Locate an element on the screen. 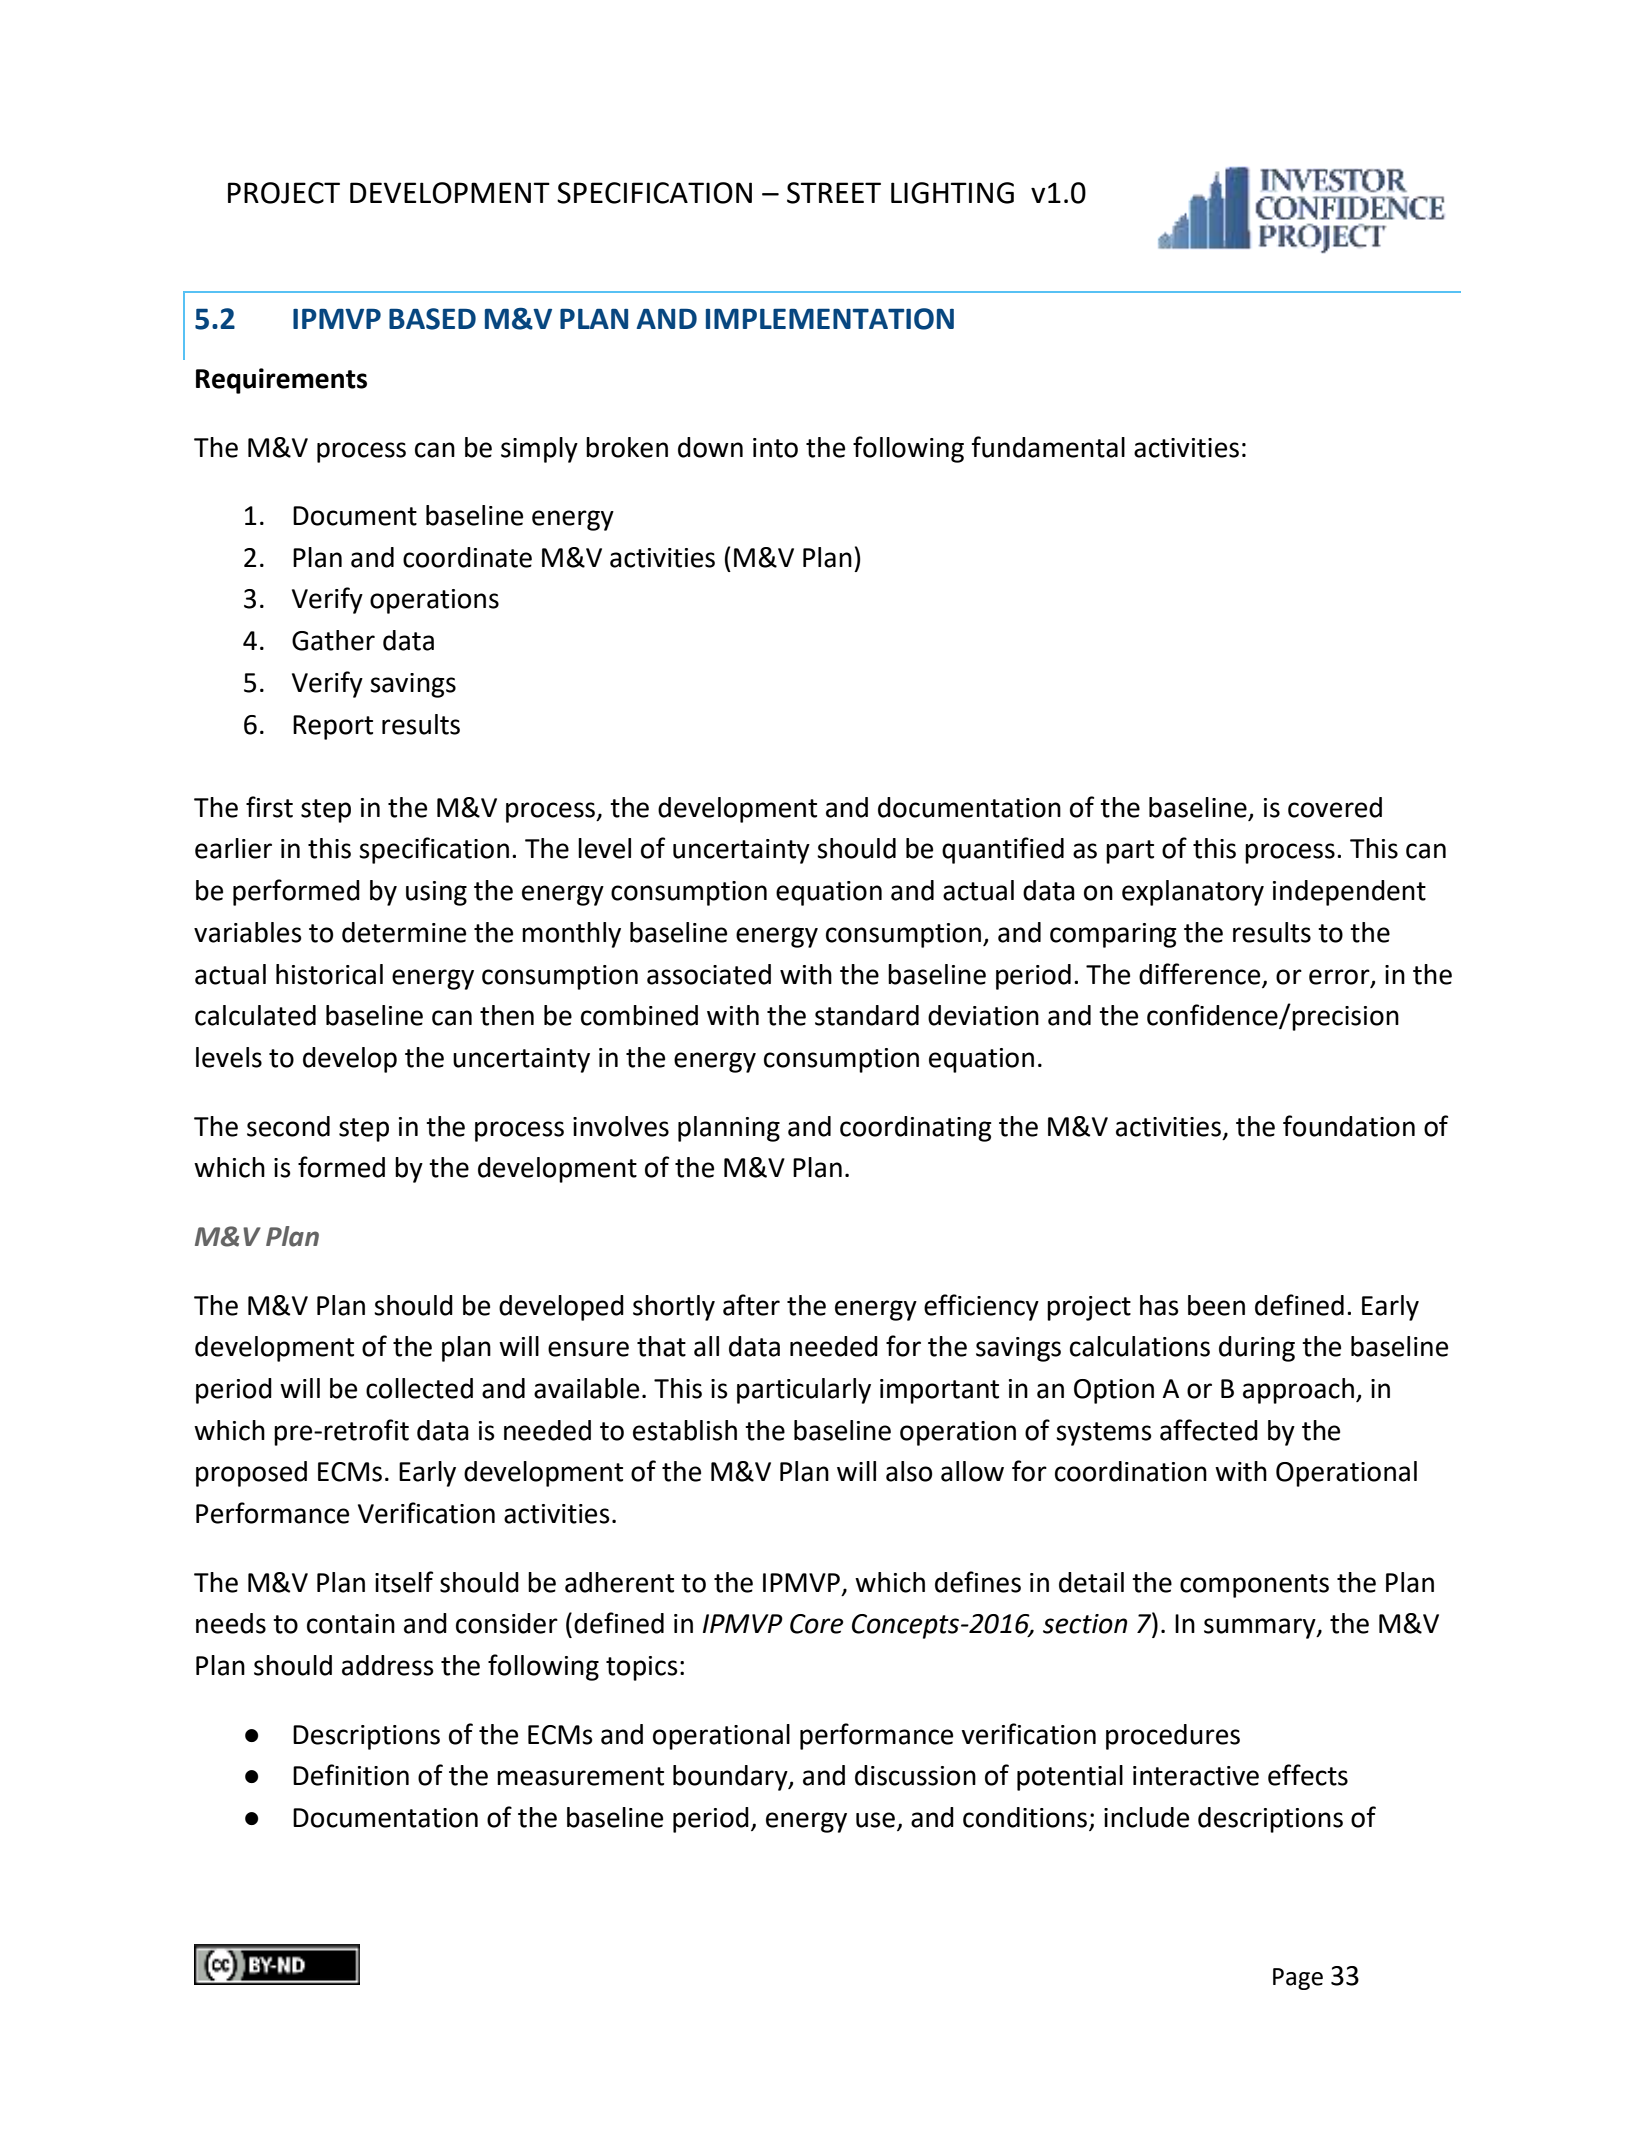  covered is located at coordinates (1335, 807).
